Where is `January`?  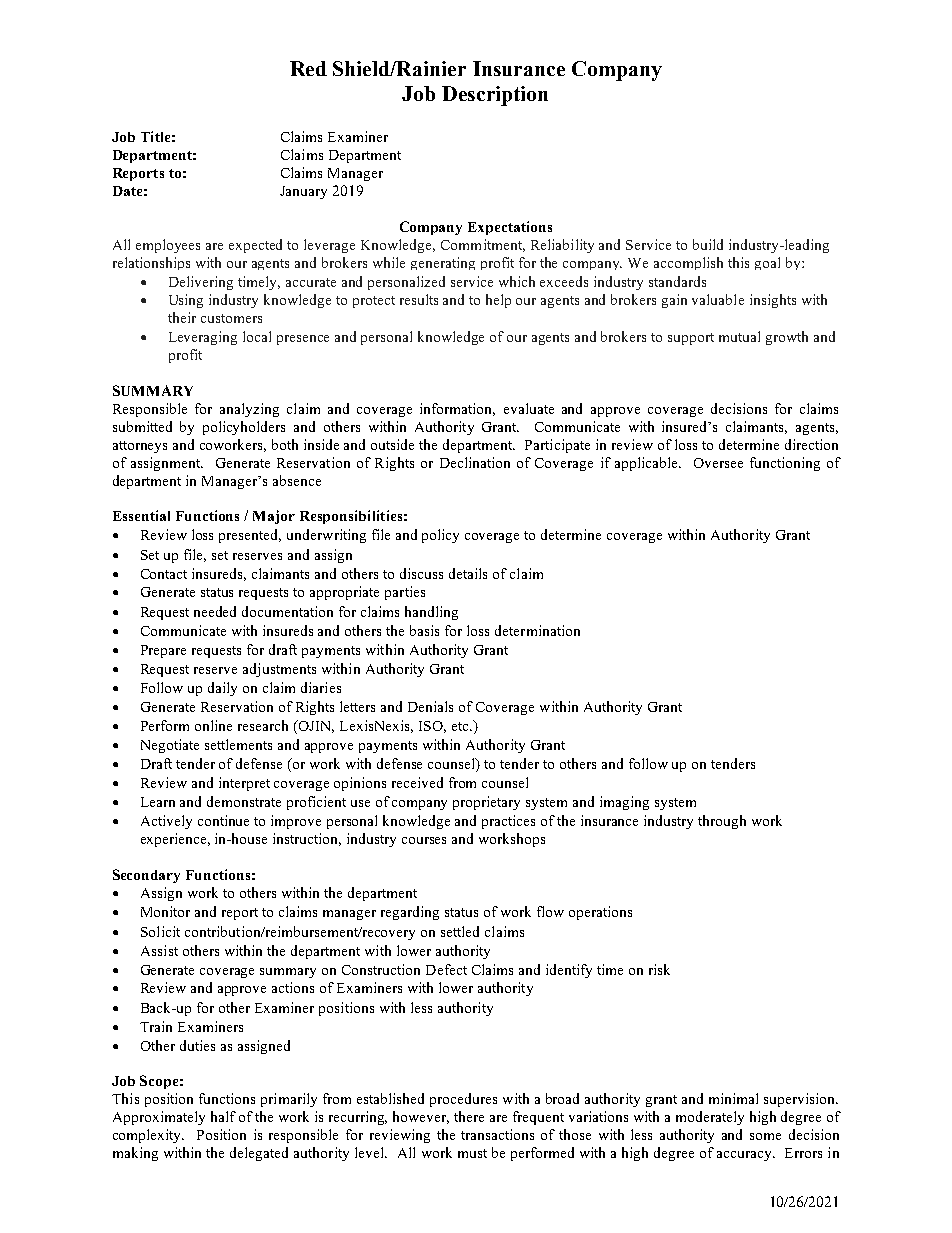 January is located at coordinates (303, 192).
